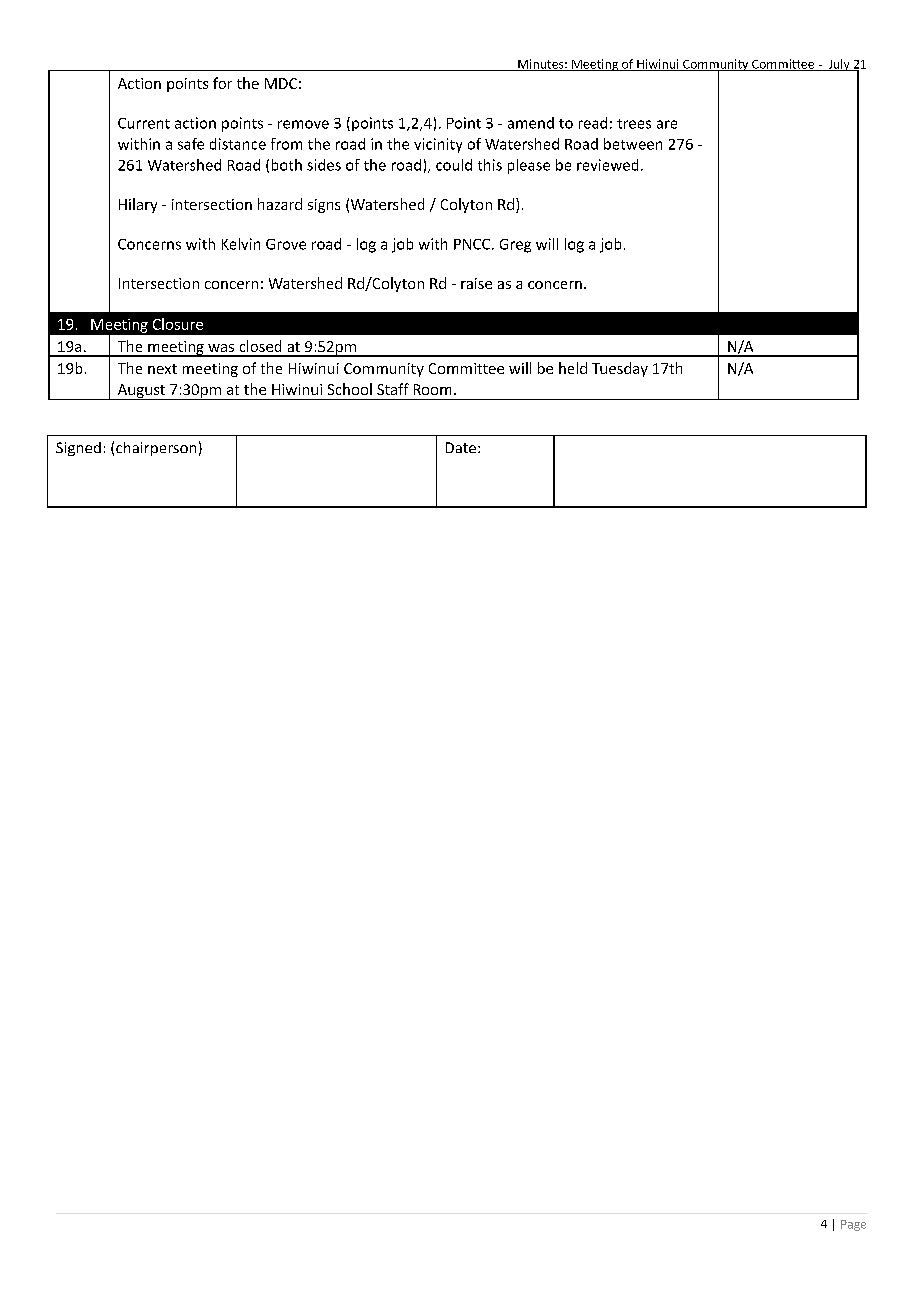 This screenshot has height=1307, width=924. Describe the element at coordinates (432, 389) in the screenshot. I see `Room` at that location.
